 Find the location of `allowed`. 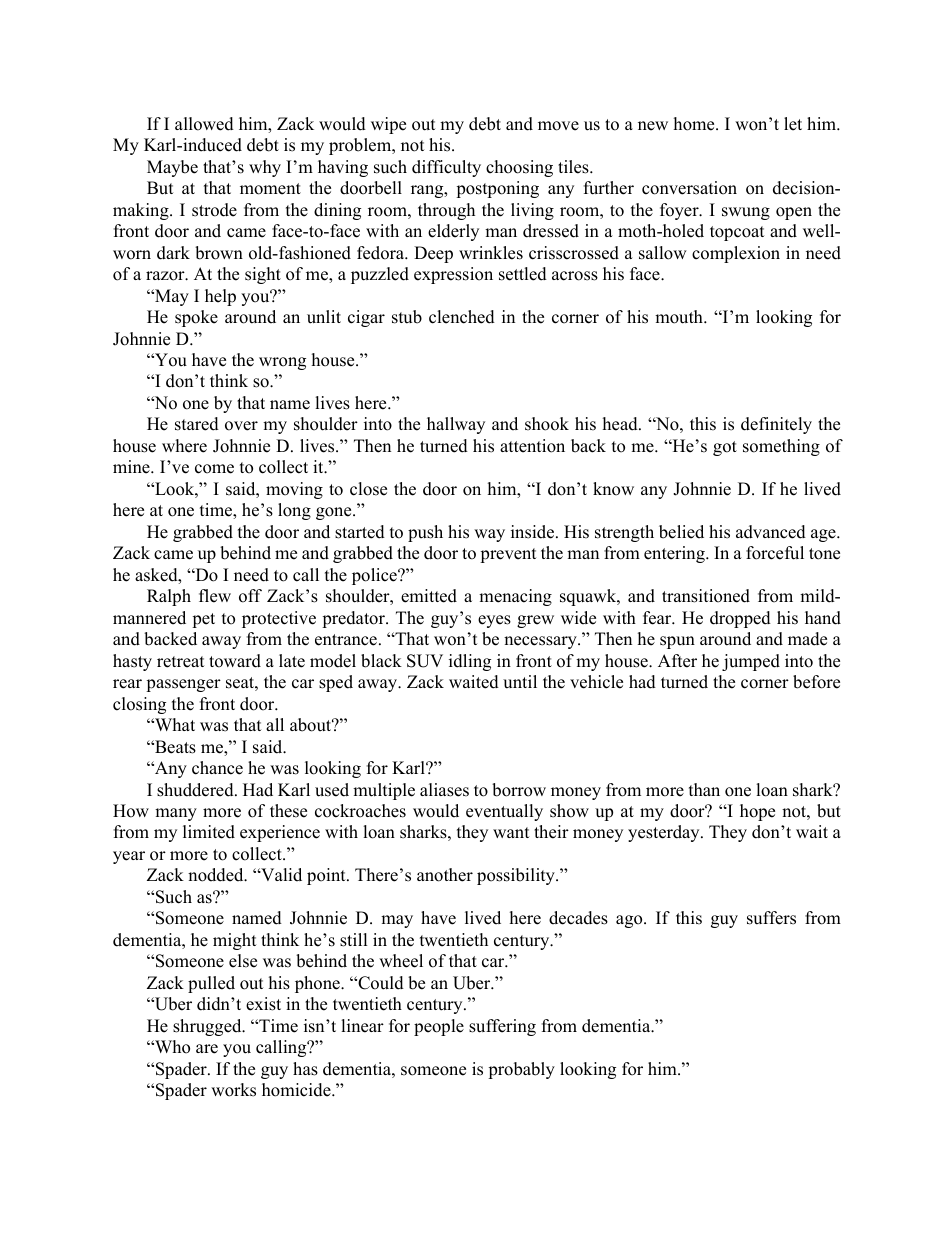

allowed is located at coordinates (204, 124).
